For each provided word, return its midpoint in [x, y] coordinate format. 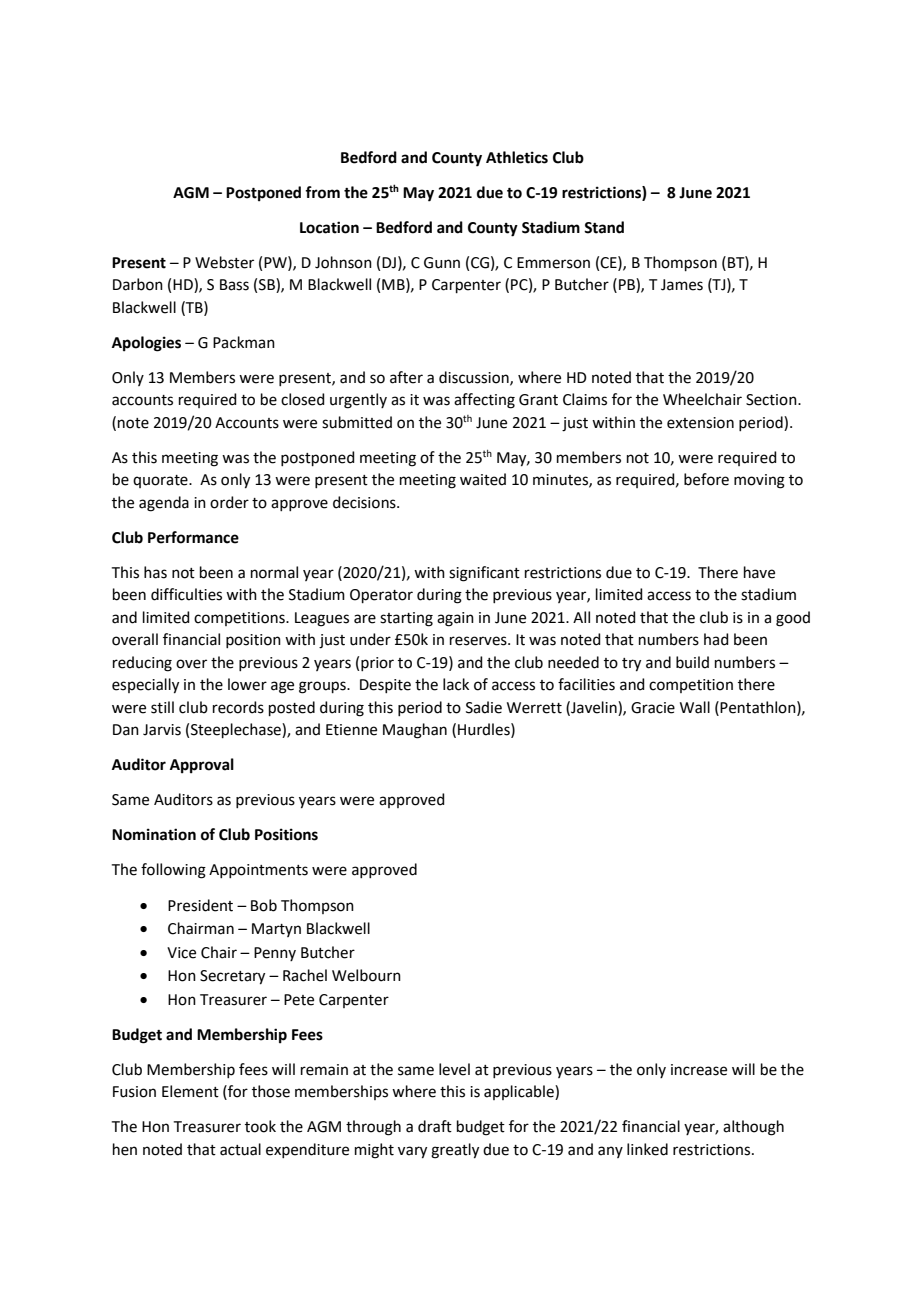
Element [190, 1091]
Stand [604, 227]
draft [435, 1126]
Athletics [517, 157]
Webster [224, 262]
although [753, 1128]
